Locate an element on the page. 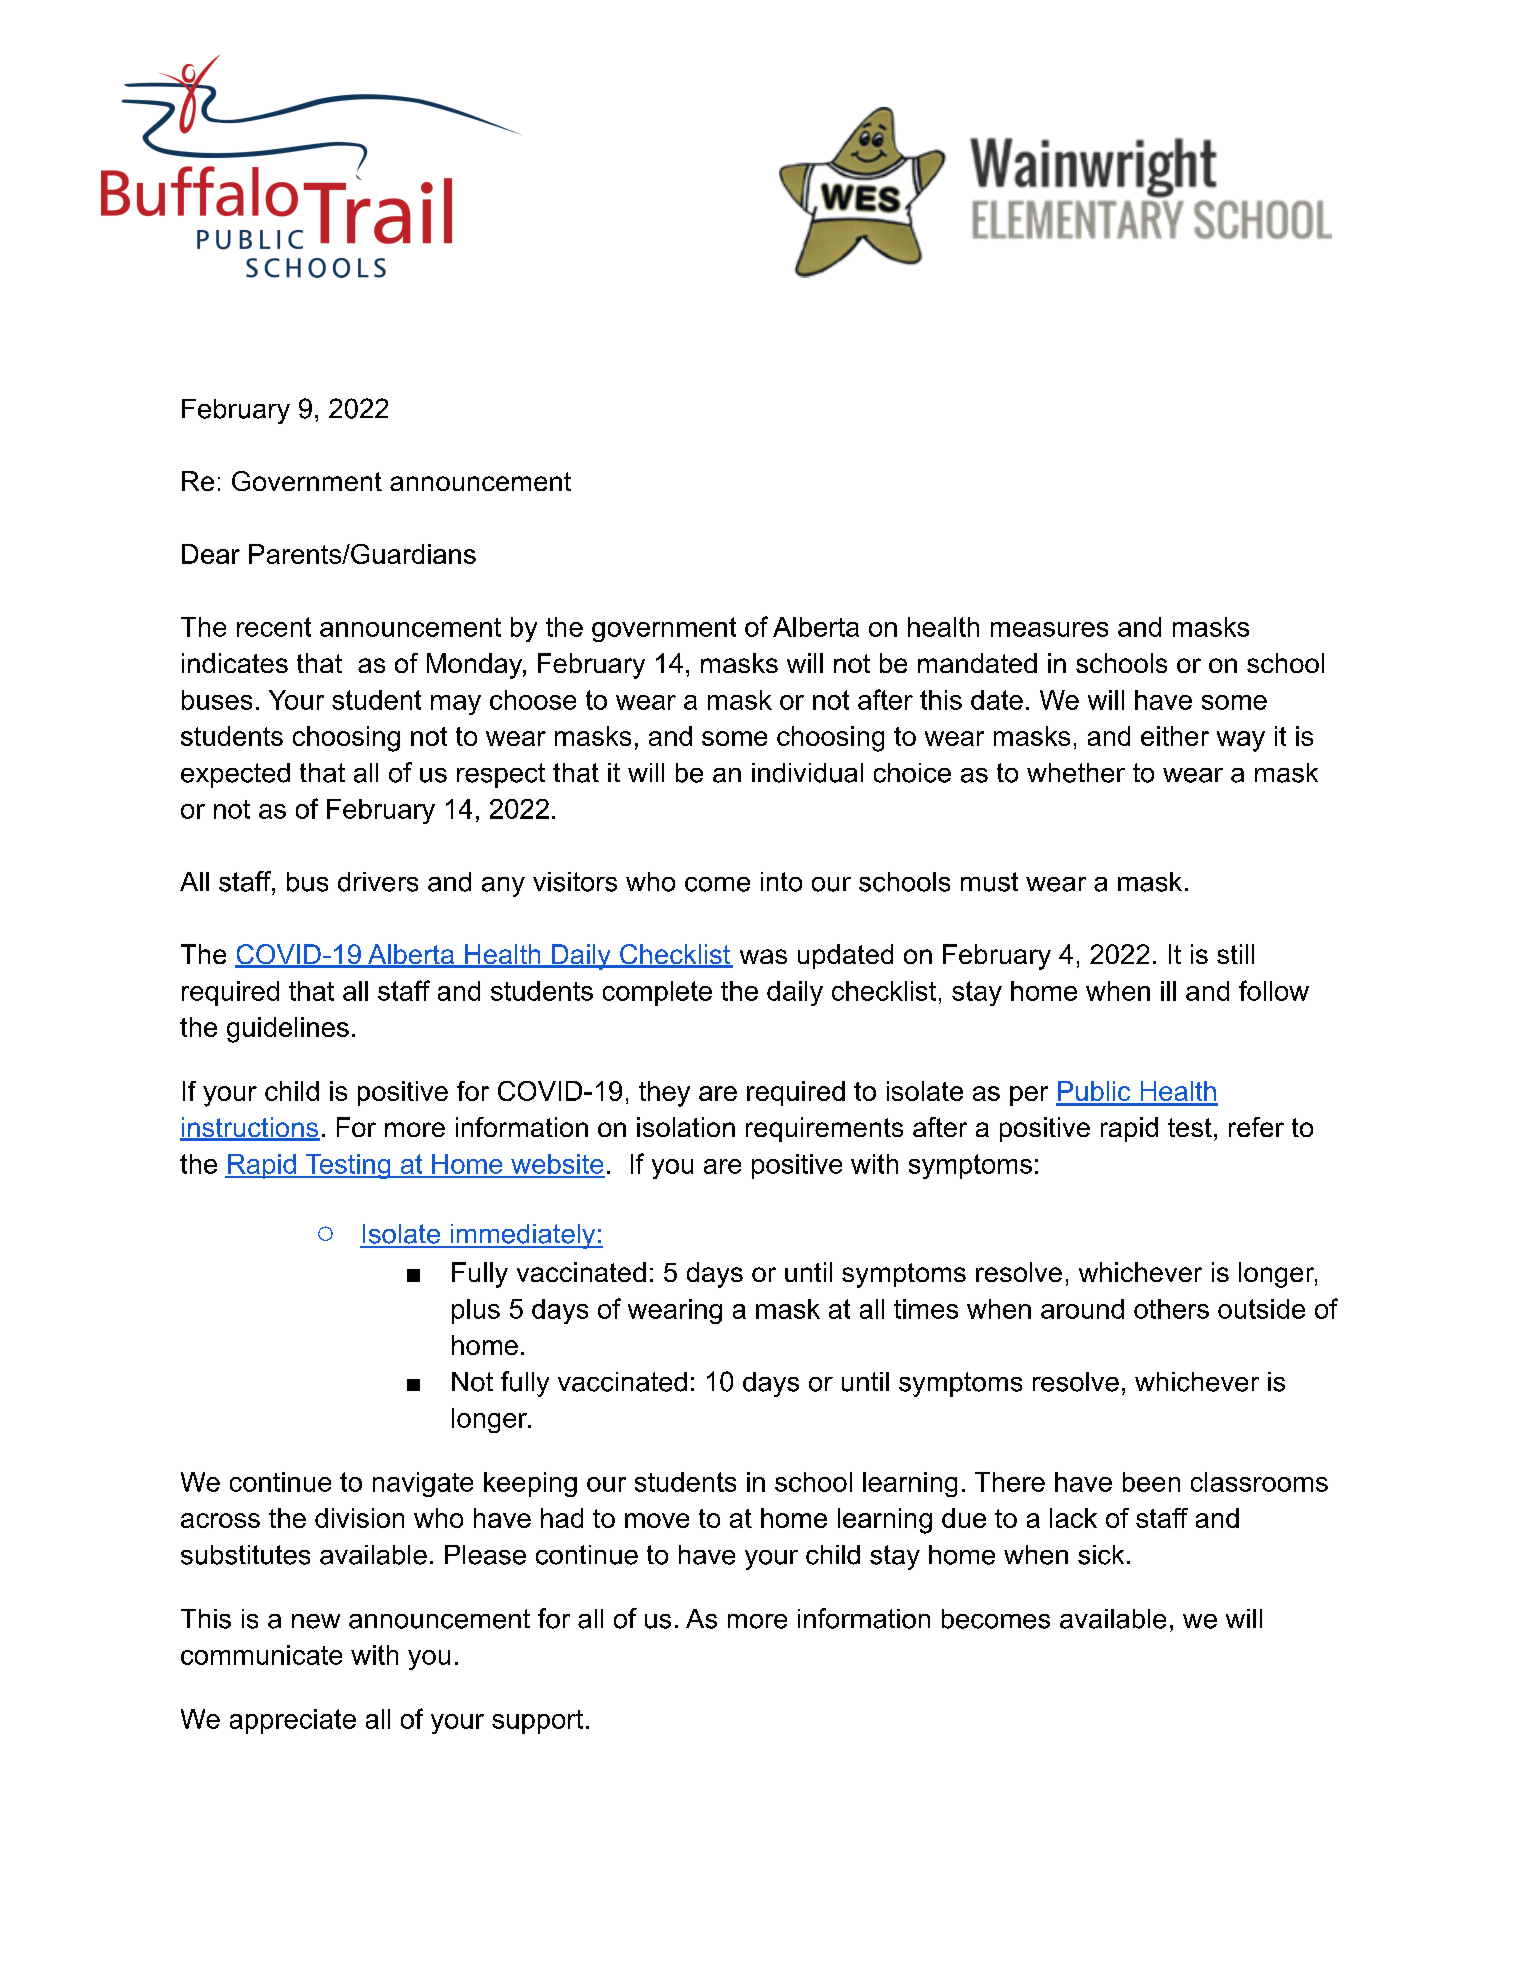 The height and width of the document is (1981, 1531). choose is located at coordinates (533, 700).
